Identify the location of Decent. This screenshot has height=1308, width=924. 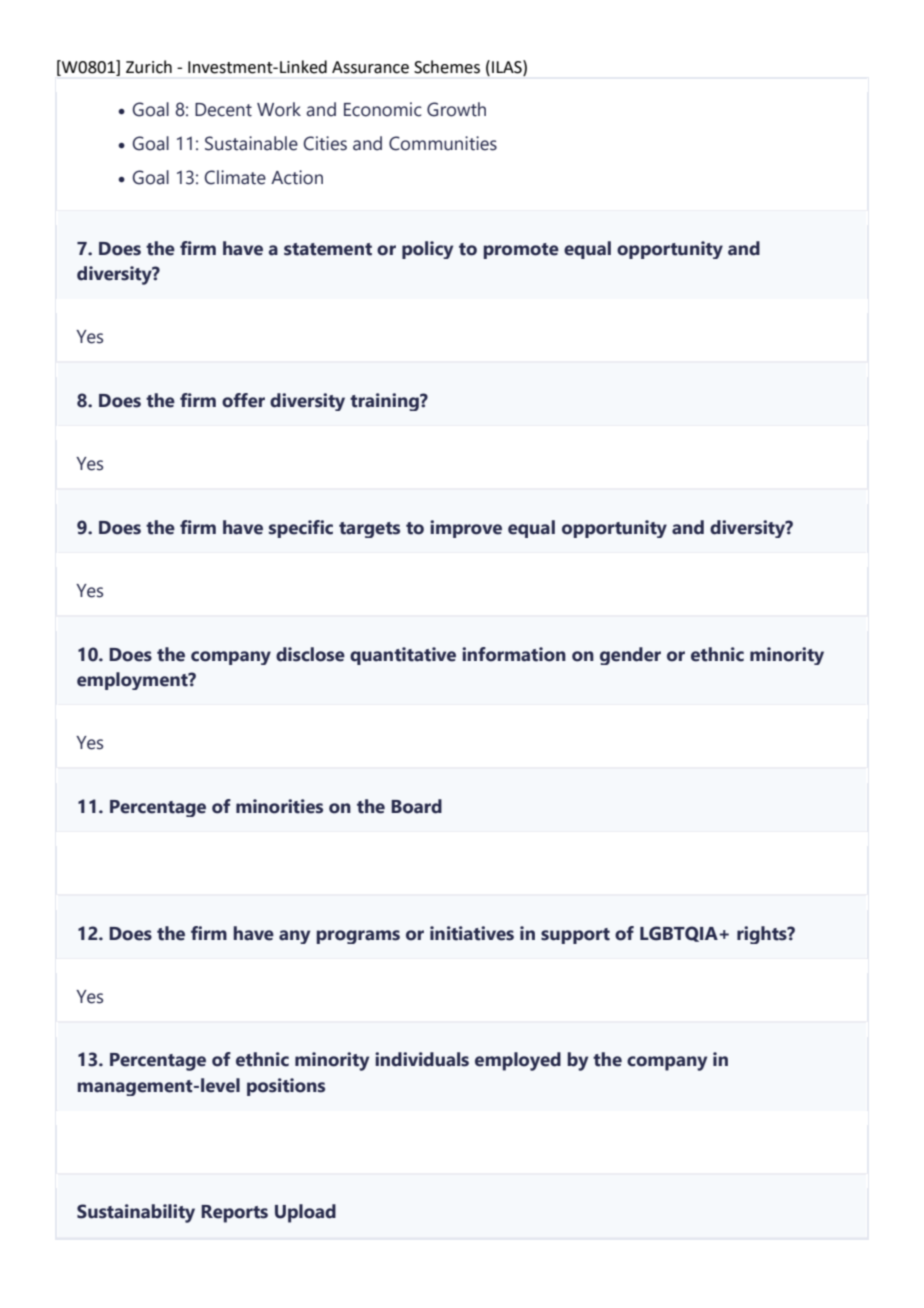
(223, 110).
